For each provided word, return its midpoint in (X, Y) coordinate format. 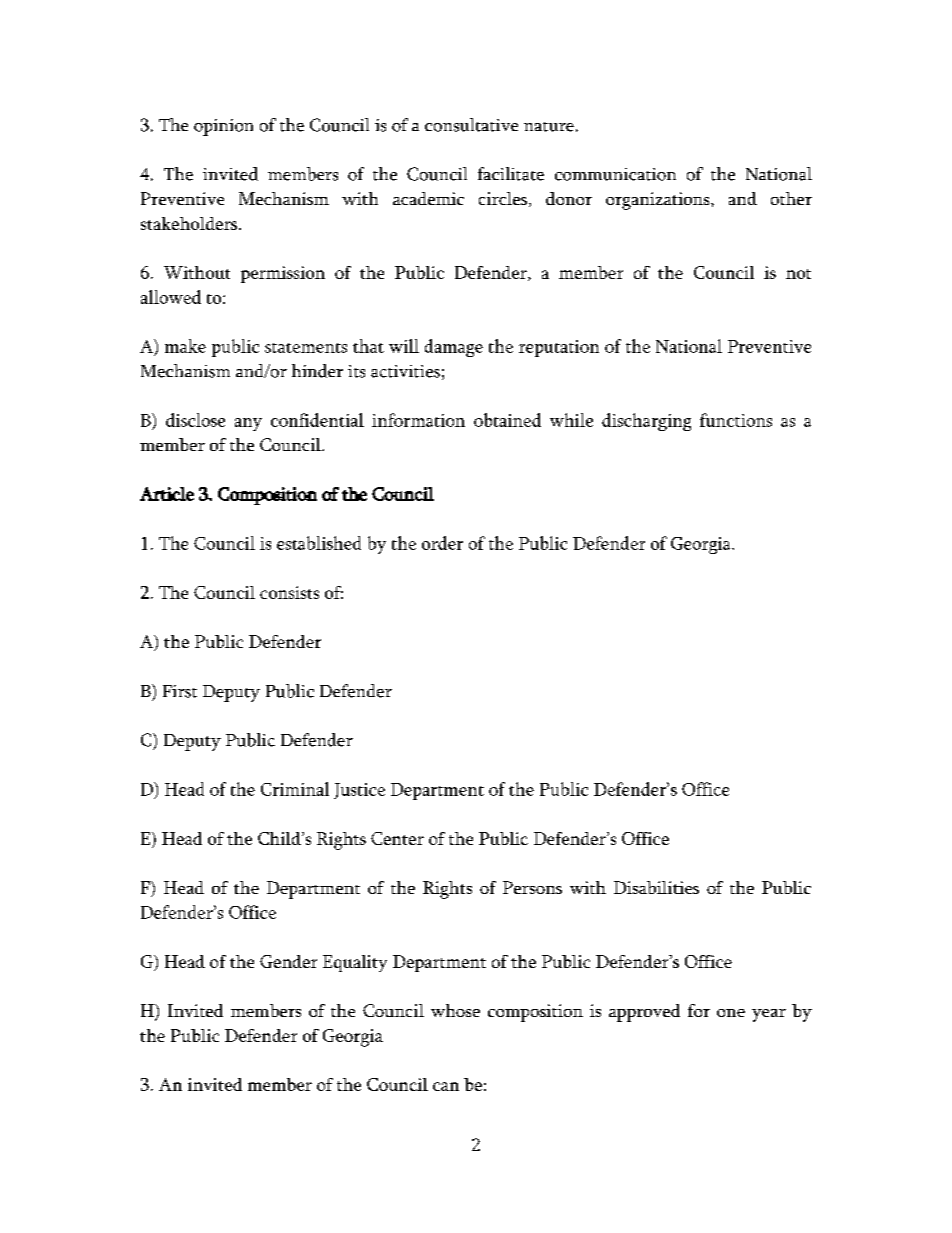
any (248, 424)
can (446, 1086)
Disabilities (656, 887)
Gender (288, 961)
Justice (359, 791)
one (731, 1013)
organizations (659, 201)
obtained (507, 420)
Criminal (295, 789)
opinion (223, 127)
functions (736, 420)
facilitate (511, 174)
